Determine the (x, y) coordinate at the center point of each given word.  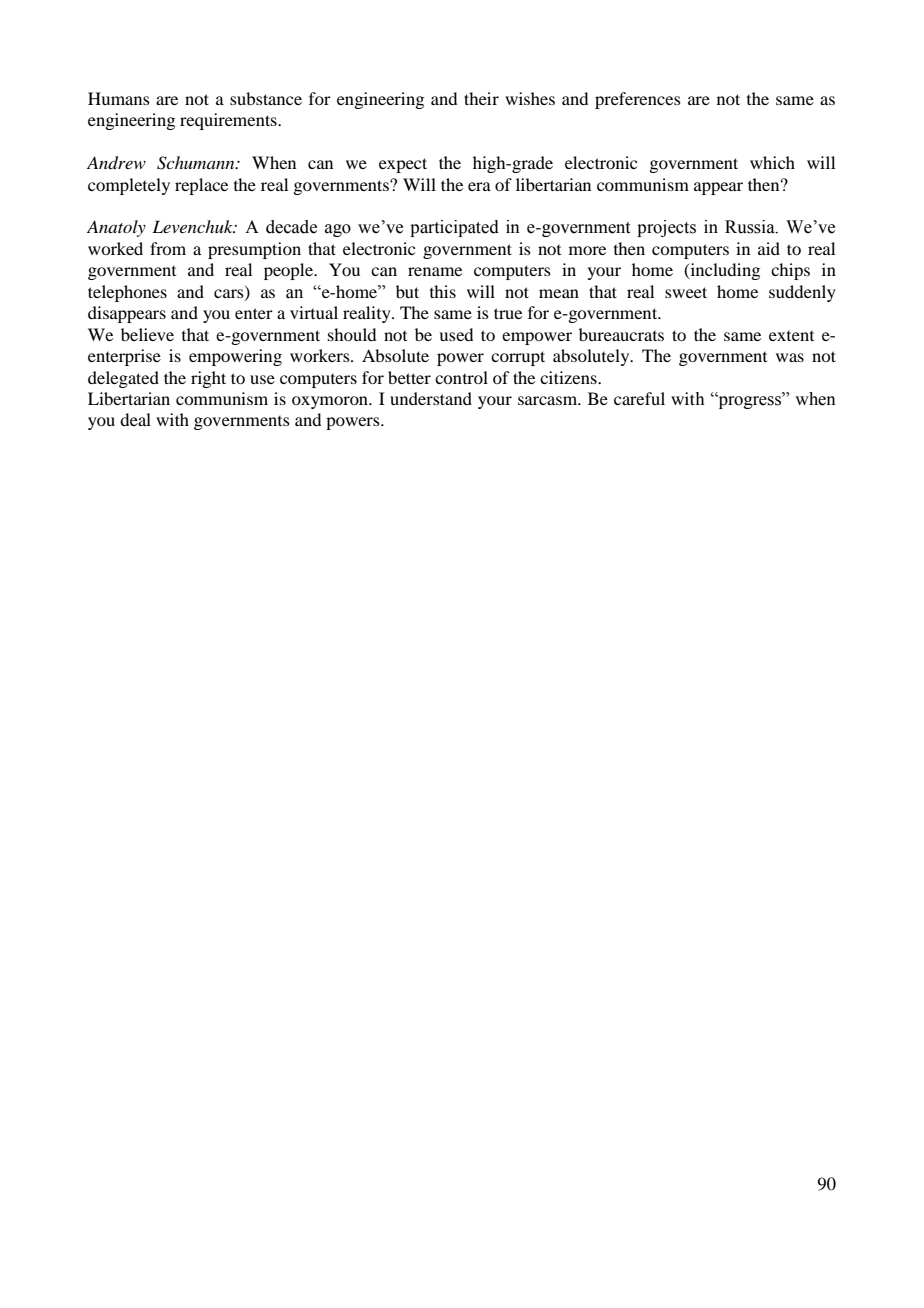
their (481, 98)
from (168, 248)
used (456, 334)
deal (135, 419)
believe (147, 334)
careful (639, 398)
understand (431, 398)
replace (201, 186)
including (724, 271)
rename (435, 271)
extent (791, 336)
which (772, 162)
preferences (638, 100)
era (479, 186)
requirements (229, 121)
